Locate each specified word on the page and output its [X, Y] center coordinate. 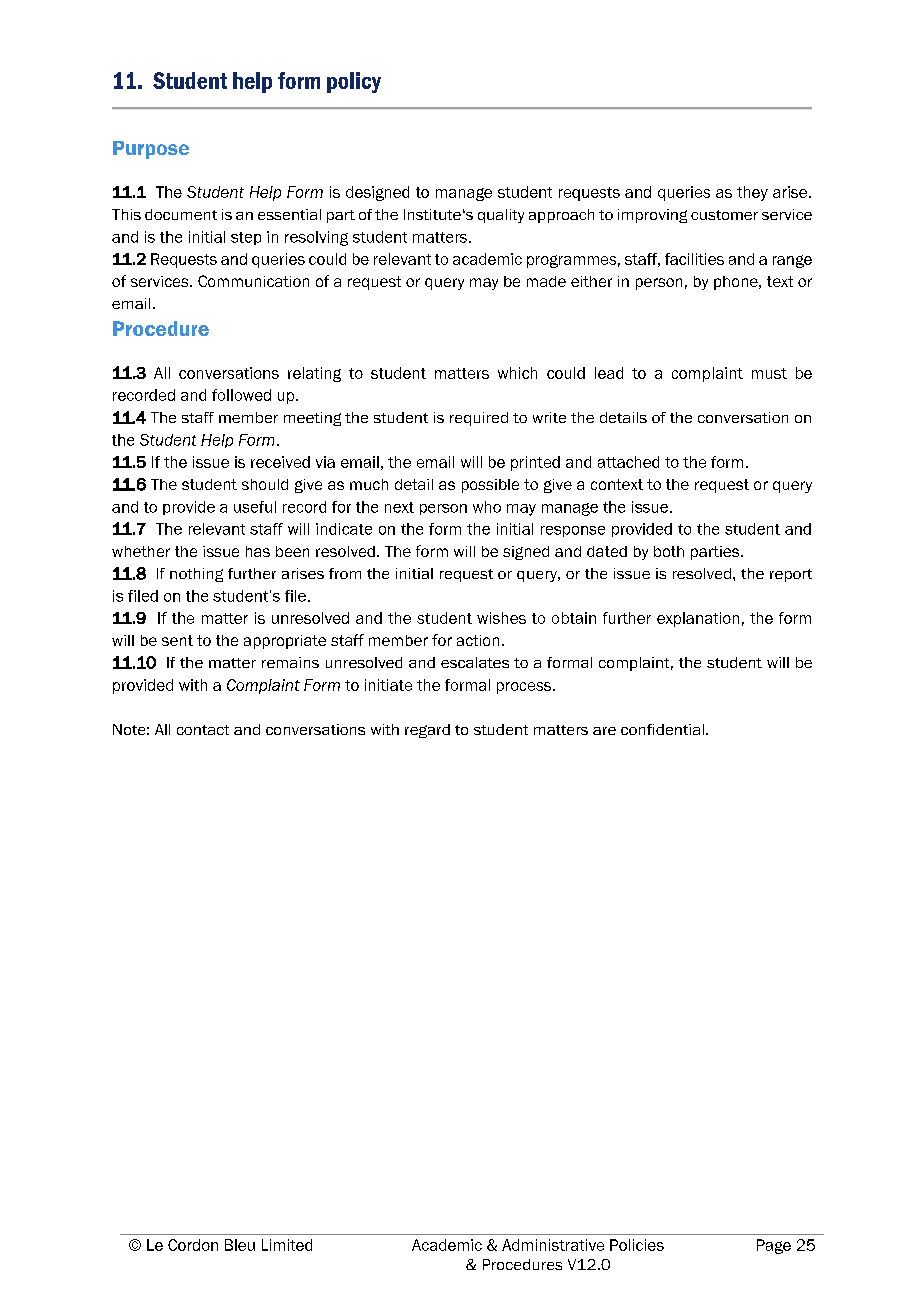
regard [427, 731]
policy [354, 82]
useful [255, 507]
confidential [662, 729]
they [752, 193]
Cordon [193, 1245]
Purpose [151, 150]
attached [628, 462]
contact [203, 730]
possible [490, 486]
